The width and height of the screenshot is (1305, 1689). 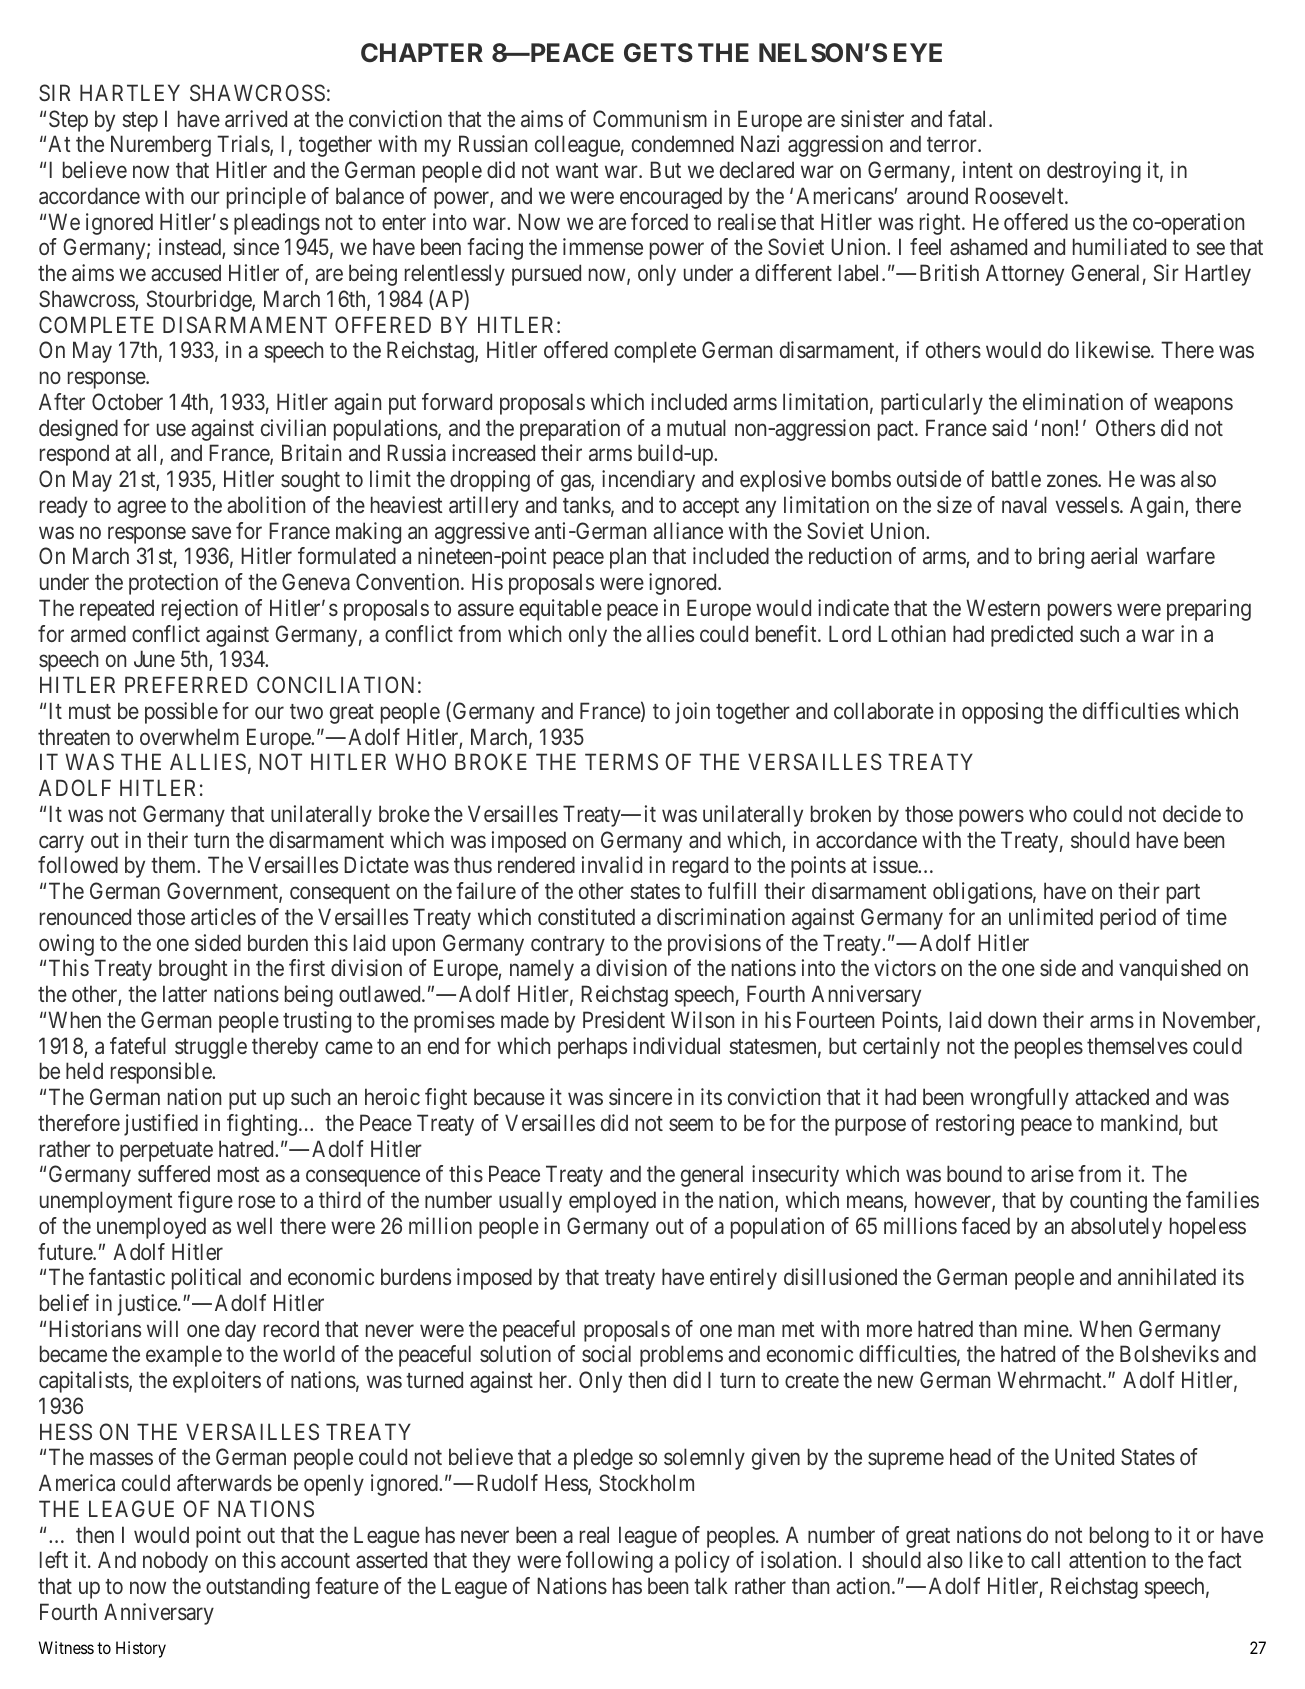 What do you see at coordinates (256, 118) in the screenshot?
I see `arrived` at bounding box center [256, 118].
